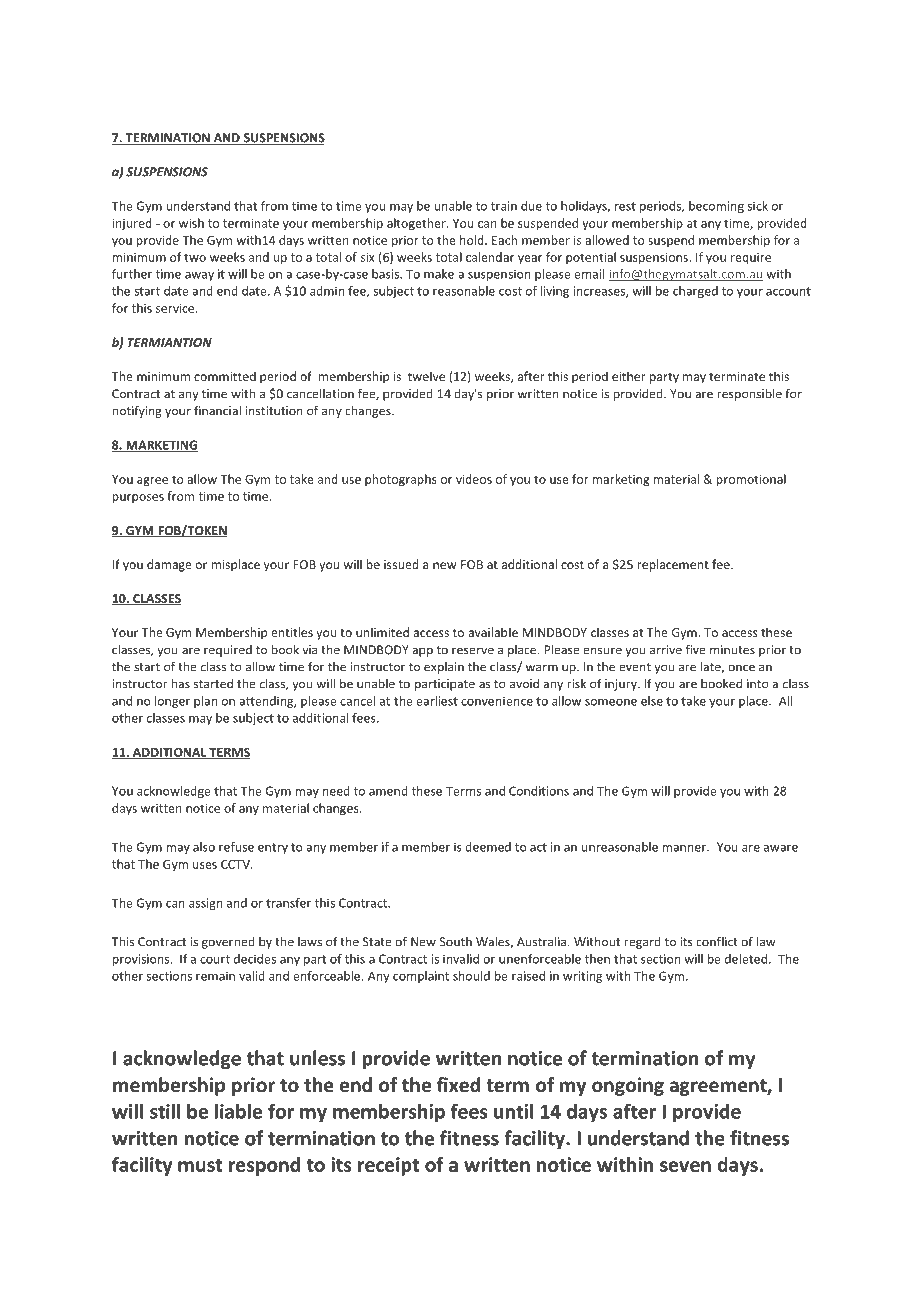 The height and width of the page is (1308, 924). What do you see at coordinates (200, 1165) in the page?
I see `must` at bounding box center [200, 1165].
